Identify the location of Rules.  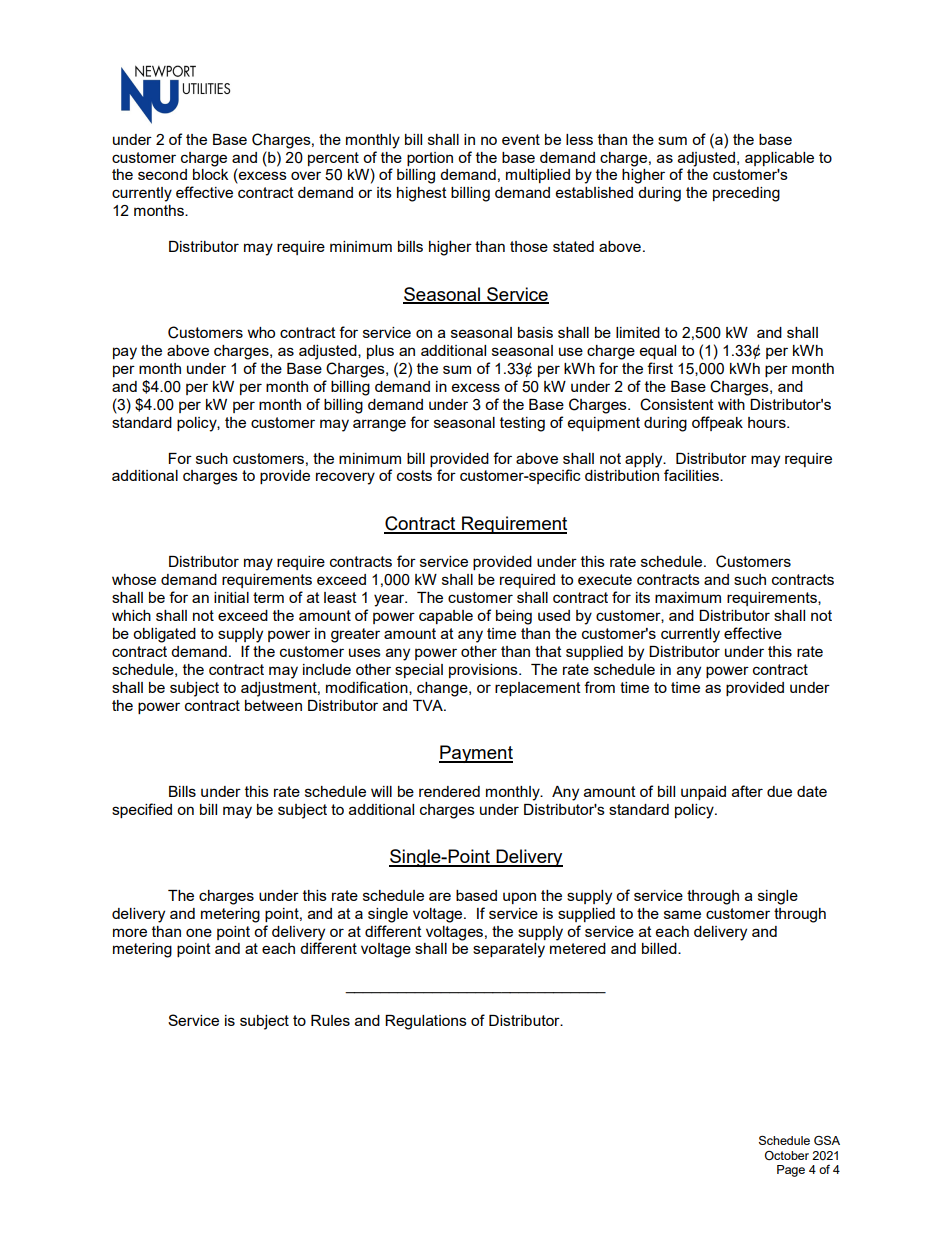
(330, 1020).
